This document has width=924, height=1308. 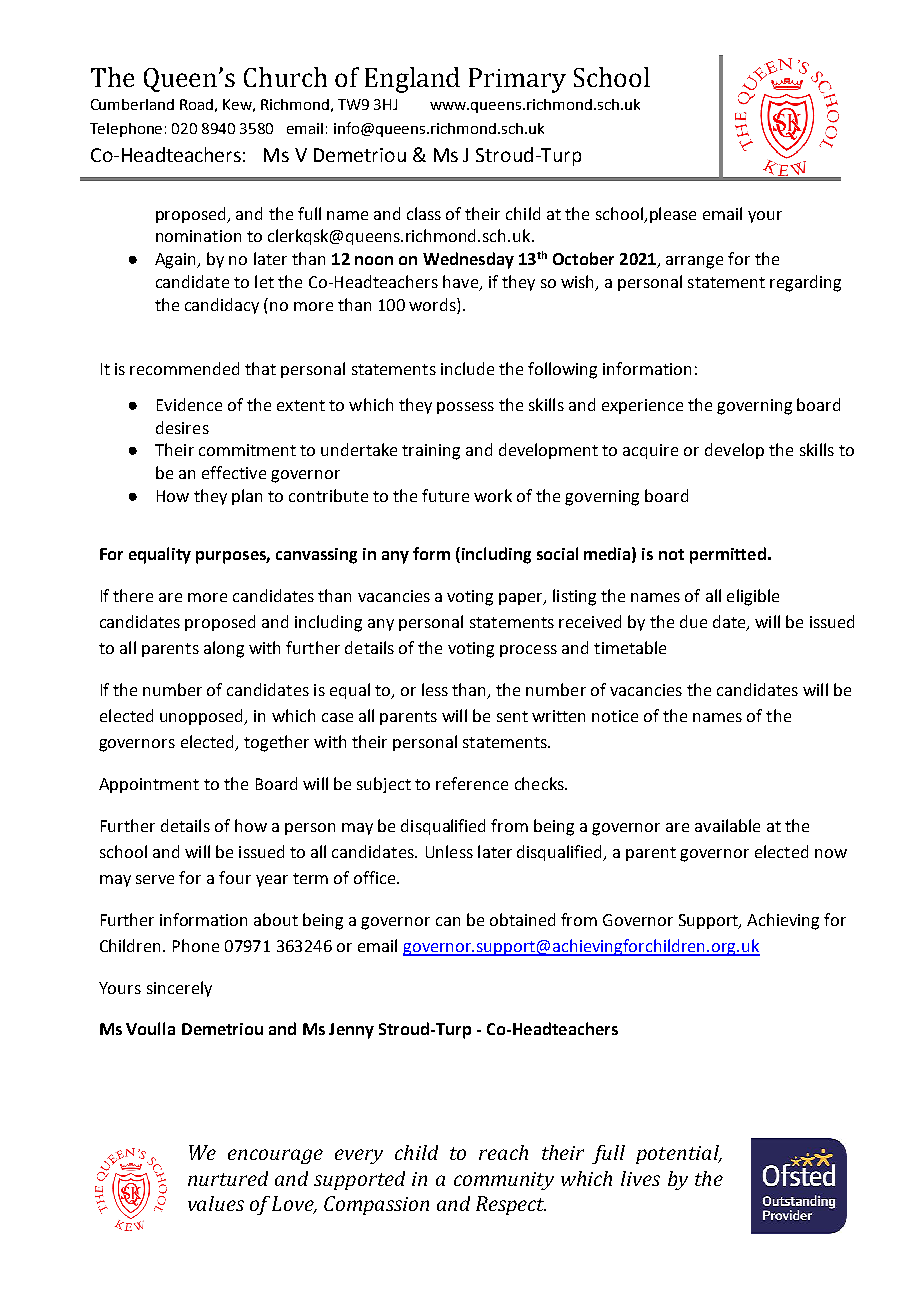 What do you see at coordinates (528, 651) in the document?
I see `process` at bounding box center [528, 651].
